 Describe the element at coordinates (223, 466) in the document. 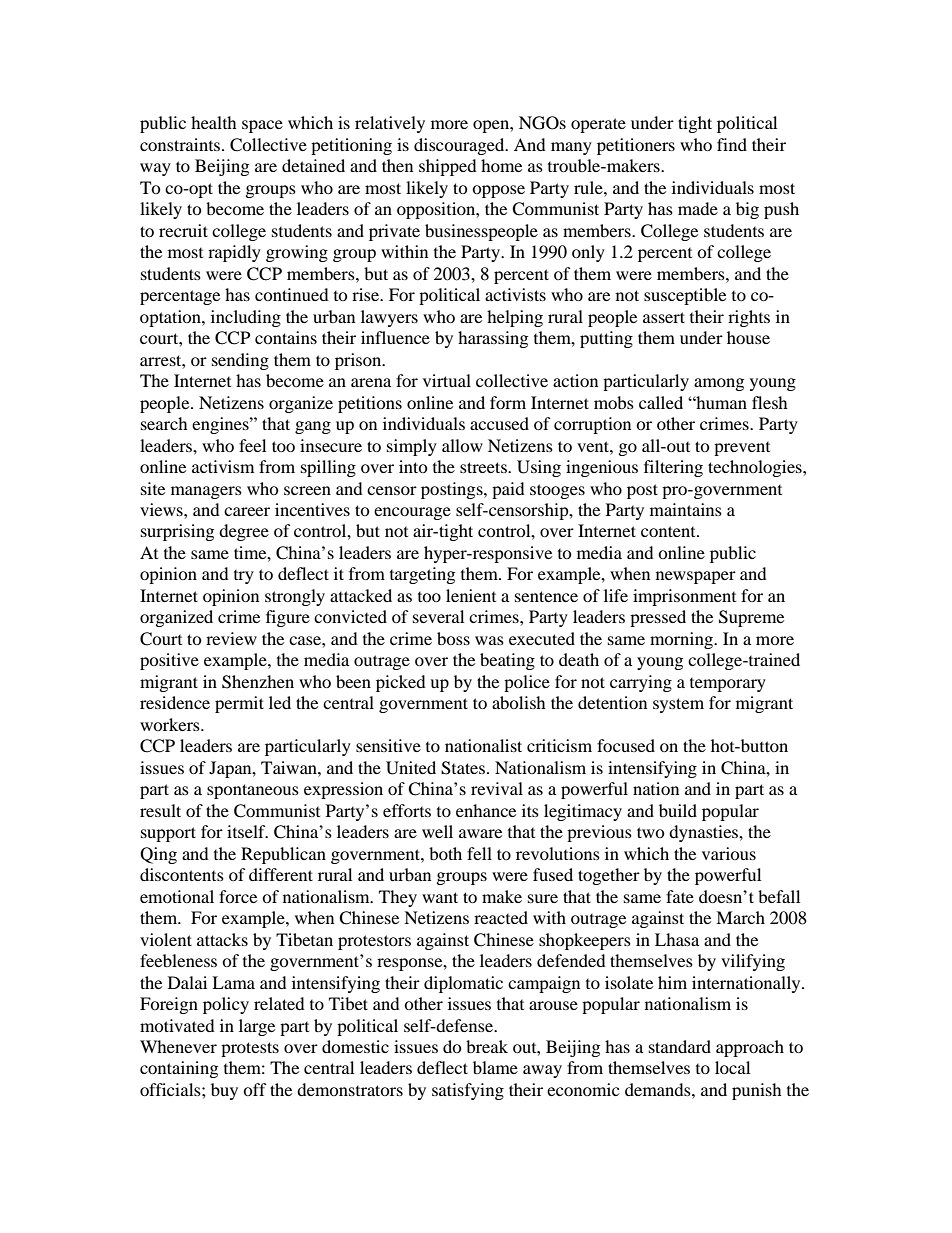

I see `activism` at that location.
